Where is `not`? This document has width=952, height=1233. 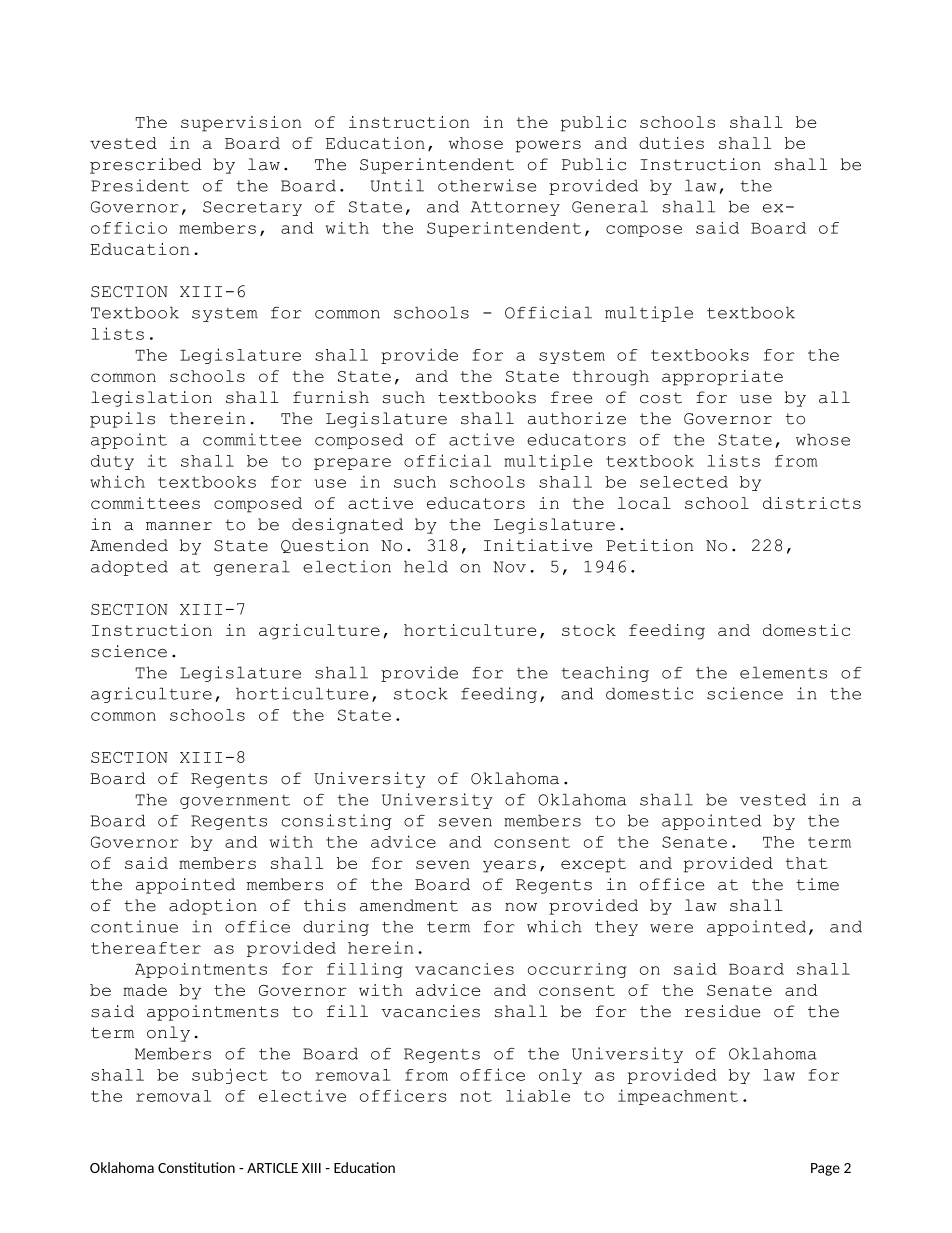 not is located at coordinates (476, 1096).
